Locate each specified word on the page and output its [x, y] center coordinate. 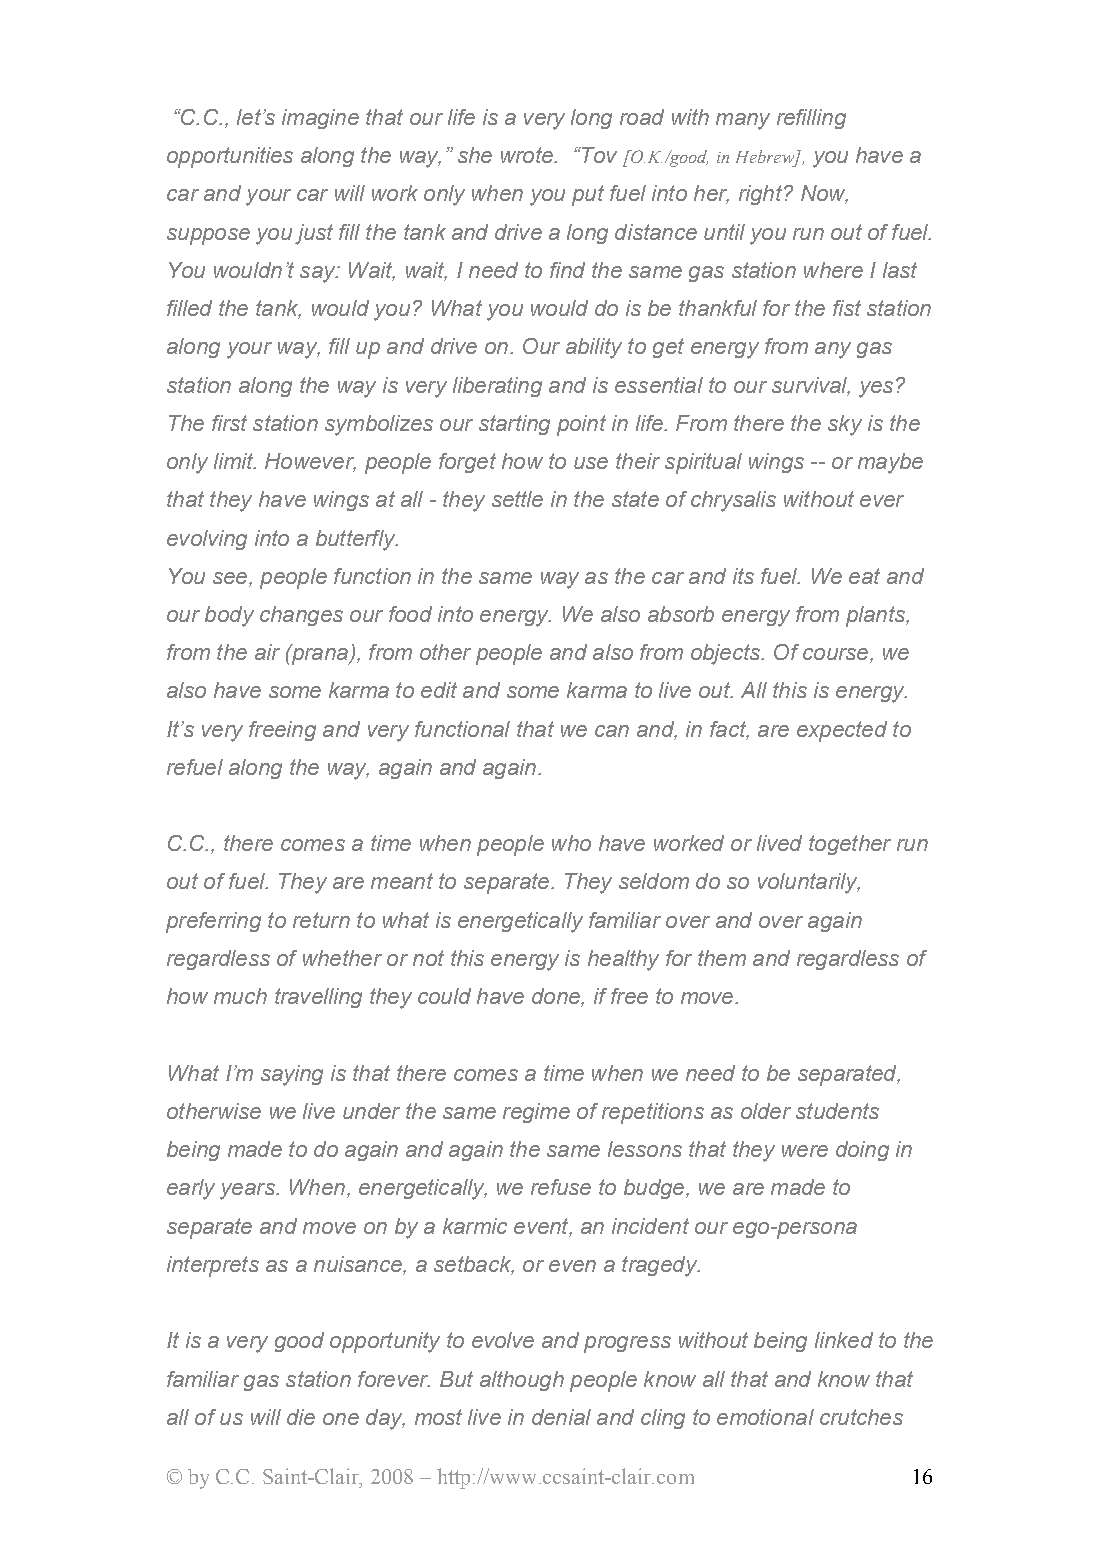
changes [301, 616]
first [229, 423]
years [248, 1191]
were [805, 1151]
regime [536, 1113]
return [321, 920]
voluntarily [809, 883]
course [837, 655]
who [571, 843]
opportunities [230, 157]
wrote [528, 155]
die [301, 1417]
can [612, 731]
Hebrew [766, 158]
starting [514, 425]
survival [811, 386]
